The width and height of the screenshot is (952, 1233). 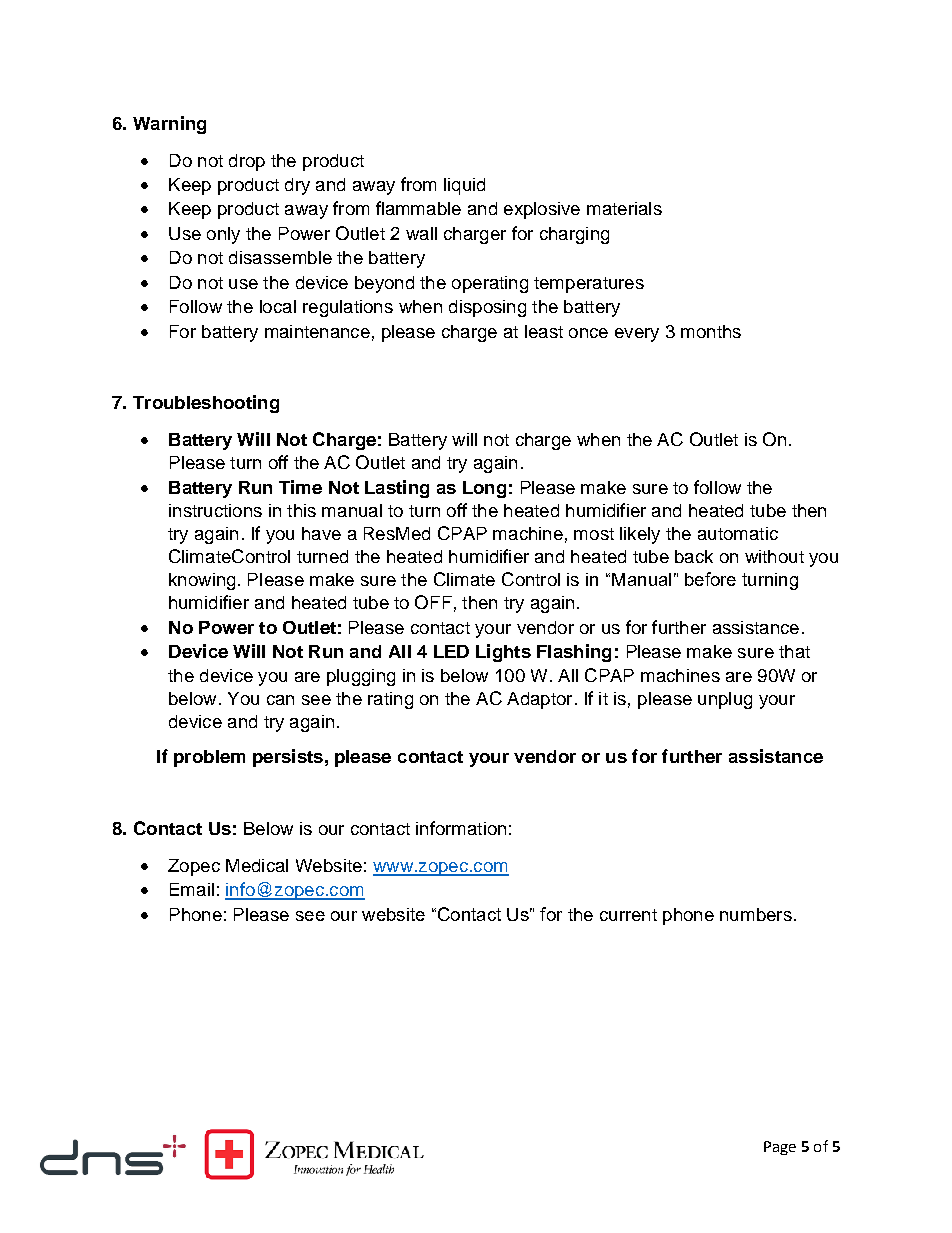 I want to click on Email, so click(x=192, y=889).
